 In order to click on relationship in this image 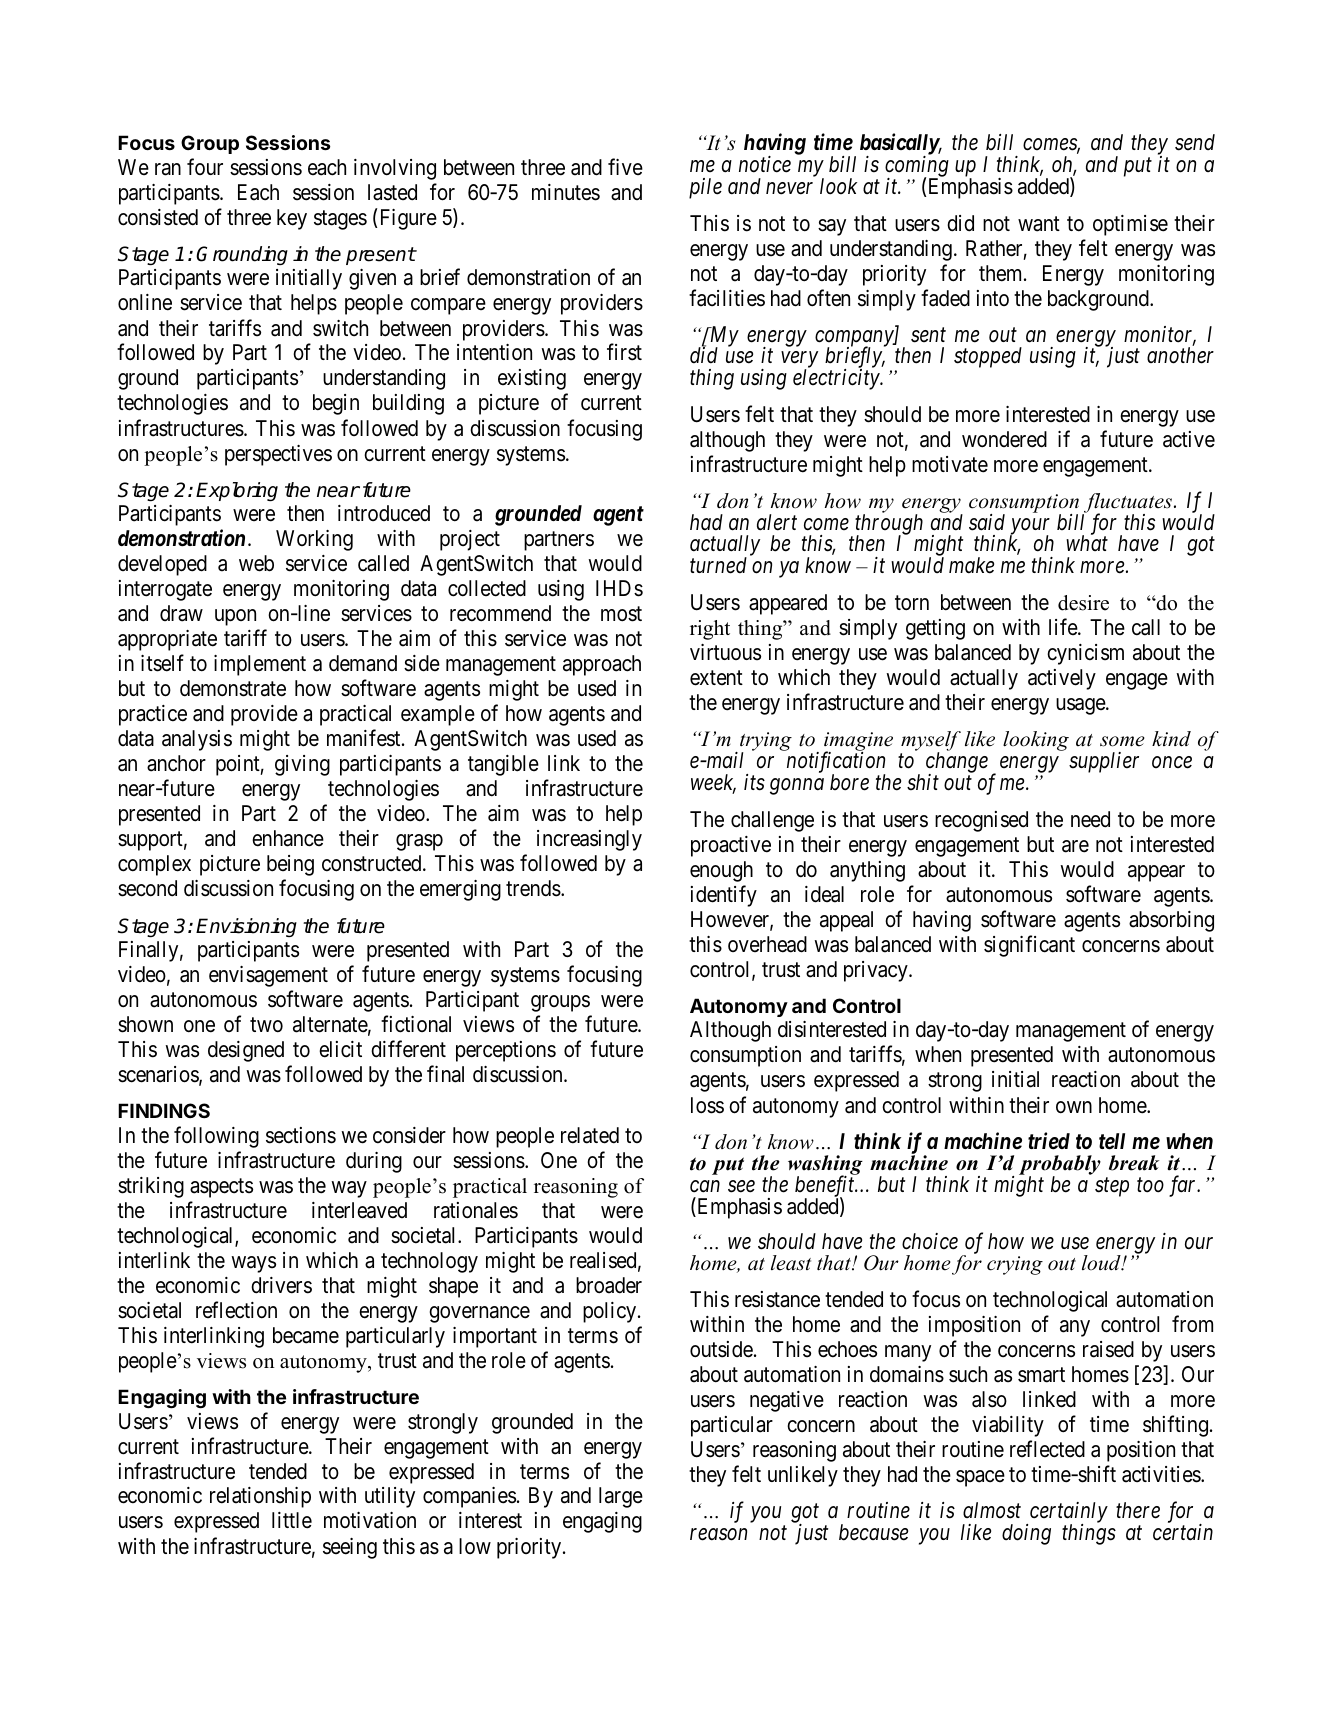, I will do `click(260, 1497)`.
